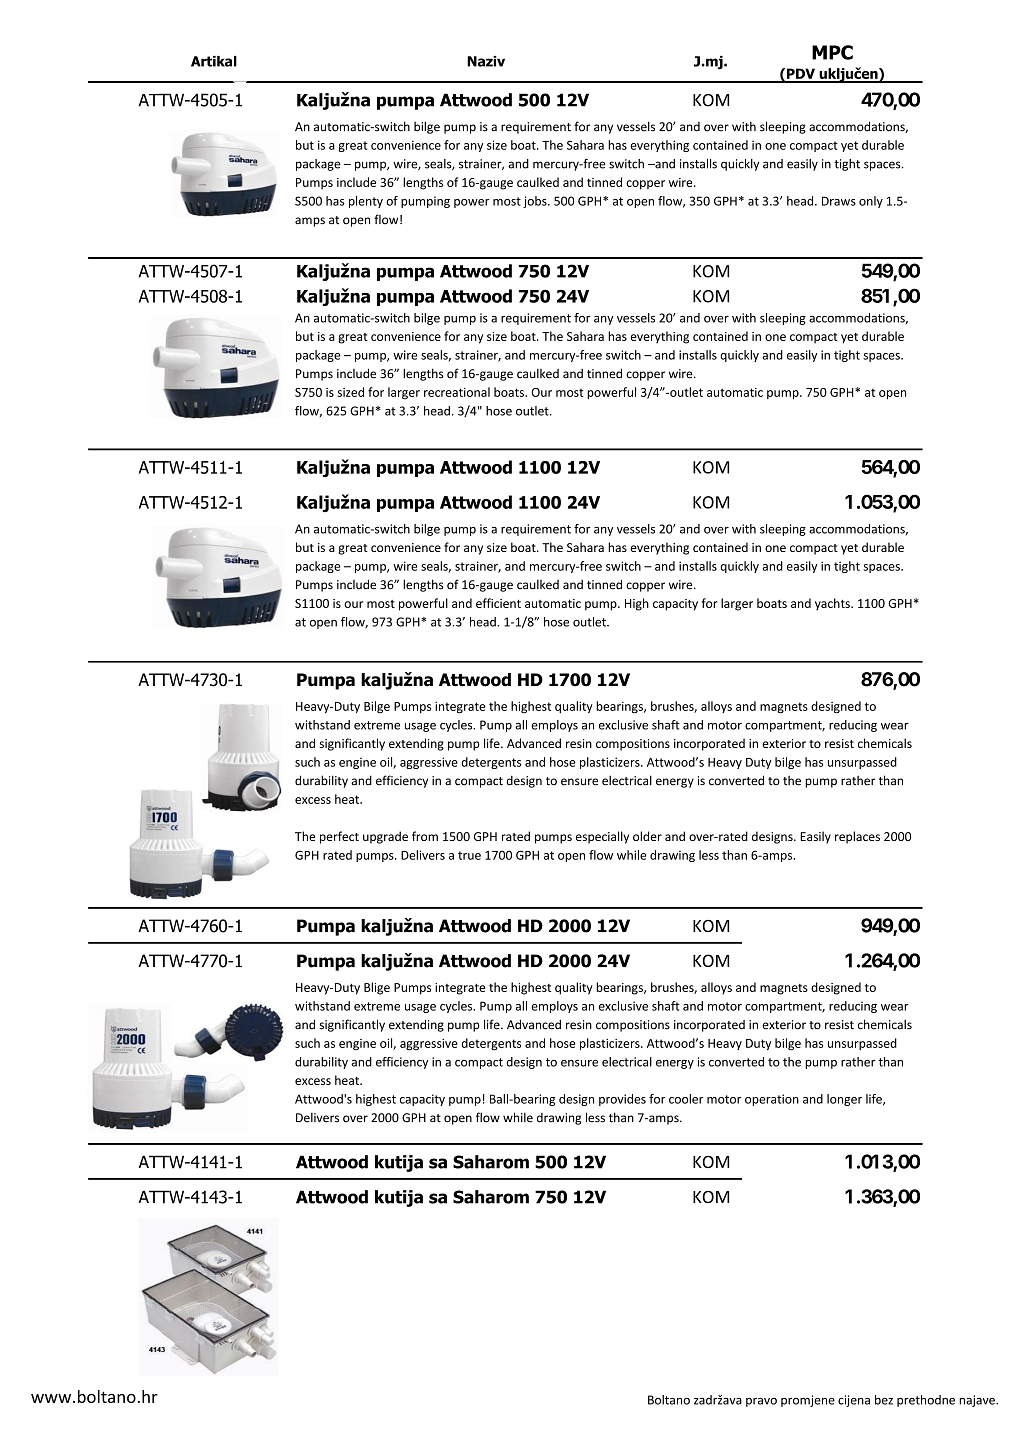 Image resolution: width=1025 pixels, height=1450 pixels. I want to click on especially, so click(602, 837).
